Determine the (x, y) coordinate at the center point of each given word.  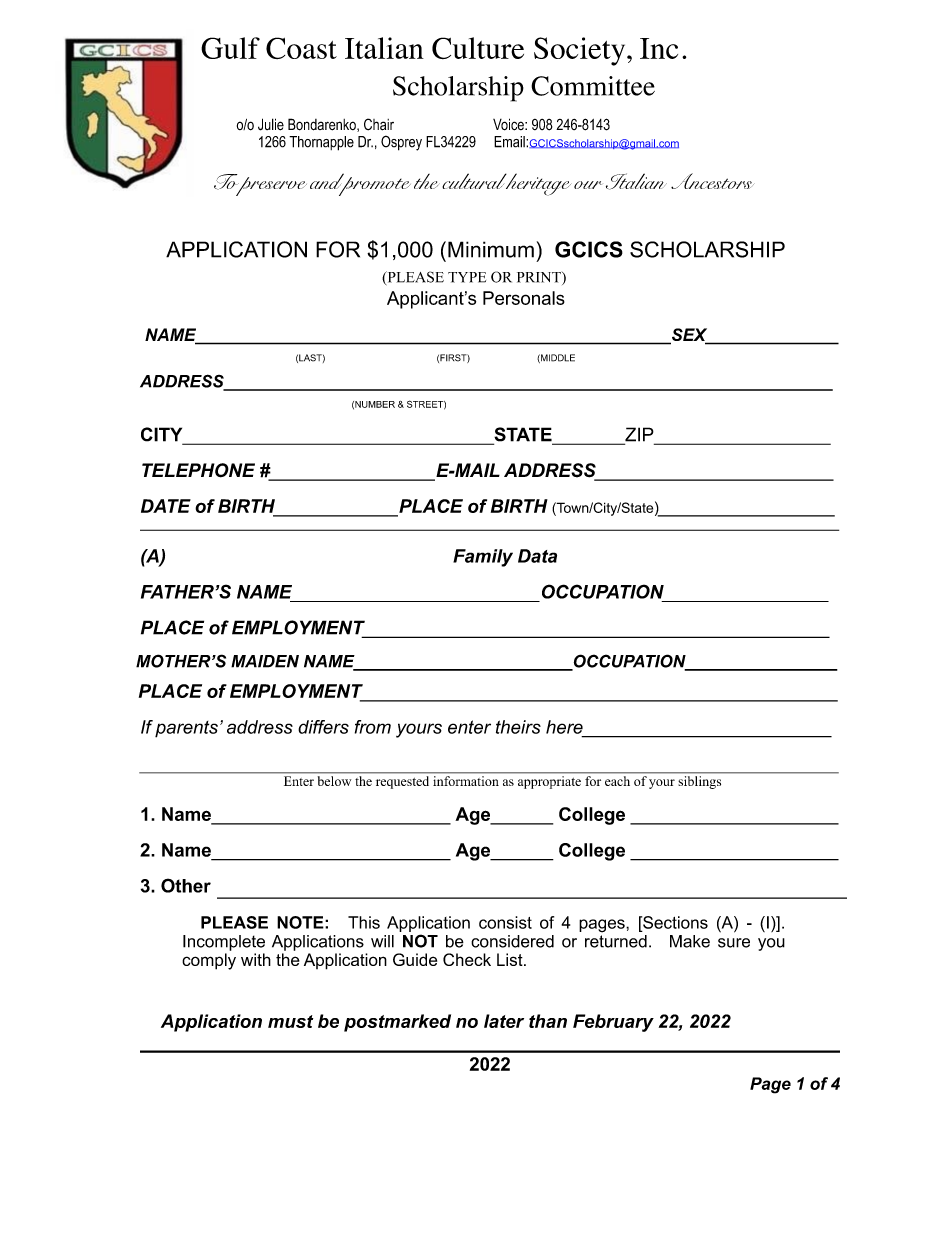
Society (581, 51)
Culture (478, 48)
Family (483, 558)
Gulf (230, 48)
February (613, 1023)
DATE (166, 506)
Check (467, 959)
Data (537, 556)
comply (209, 961)
